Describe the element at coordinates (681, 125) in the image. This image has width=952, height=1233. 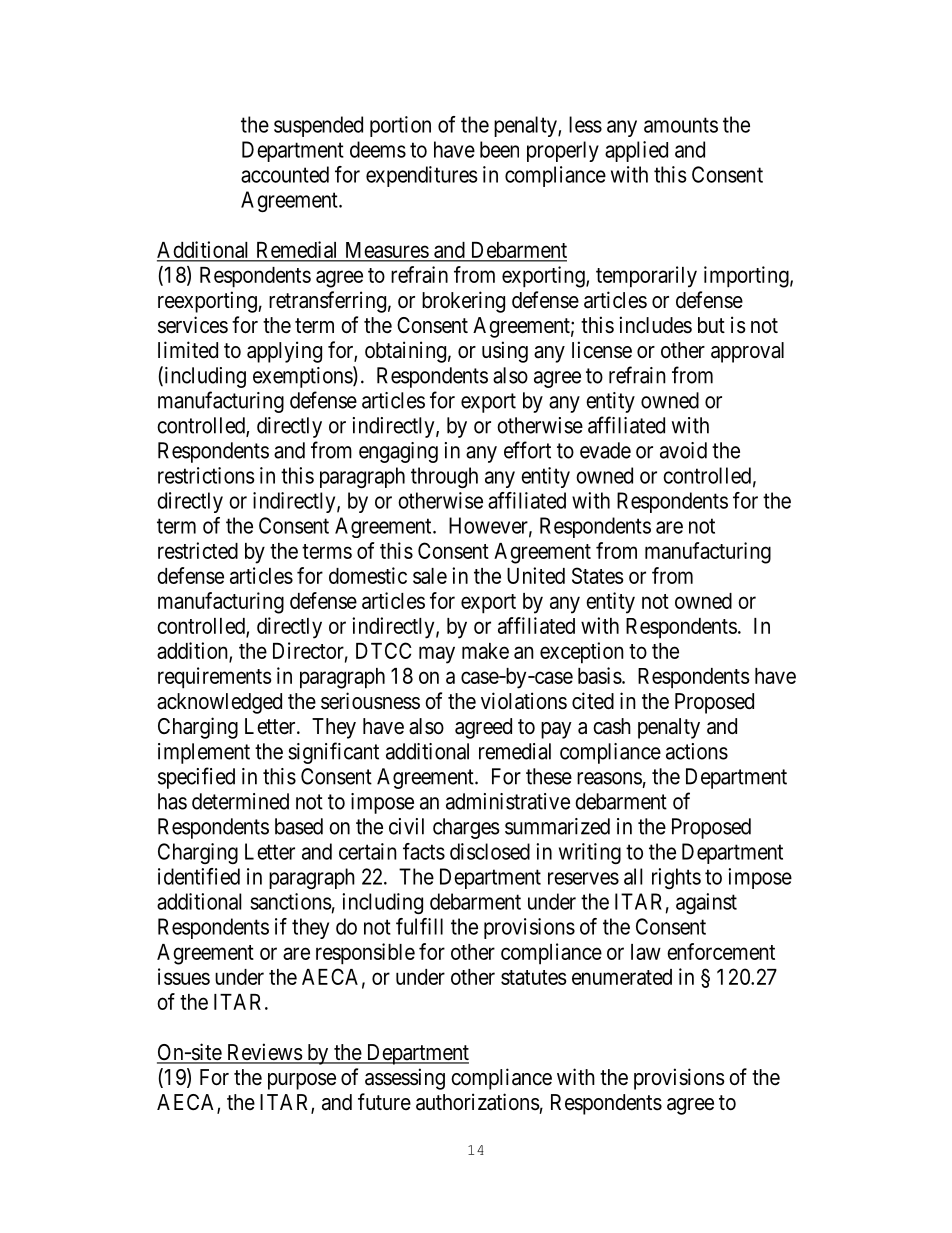
I see `amounts` at that location.
